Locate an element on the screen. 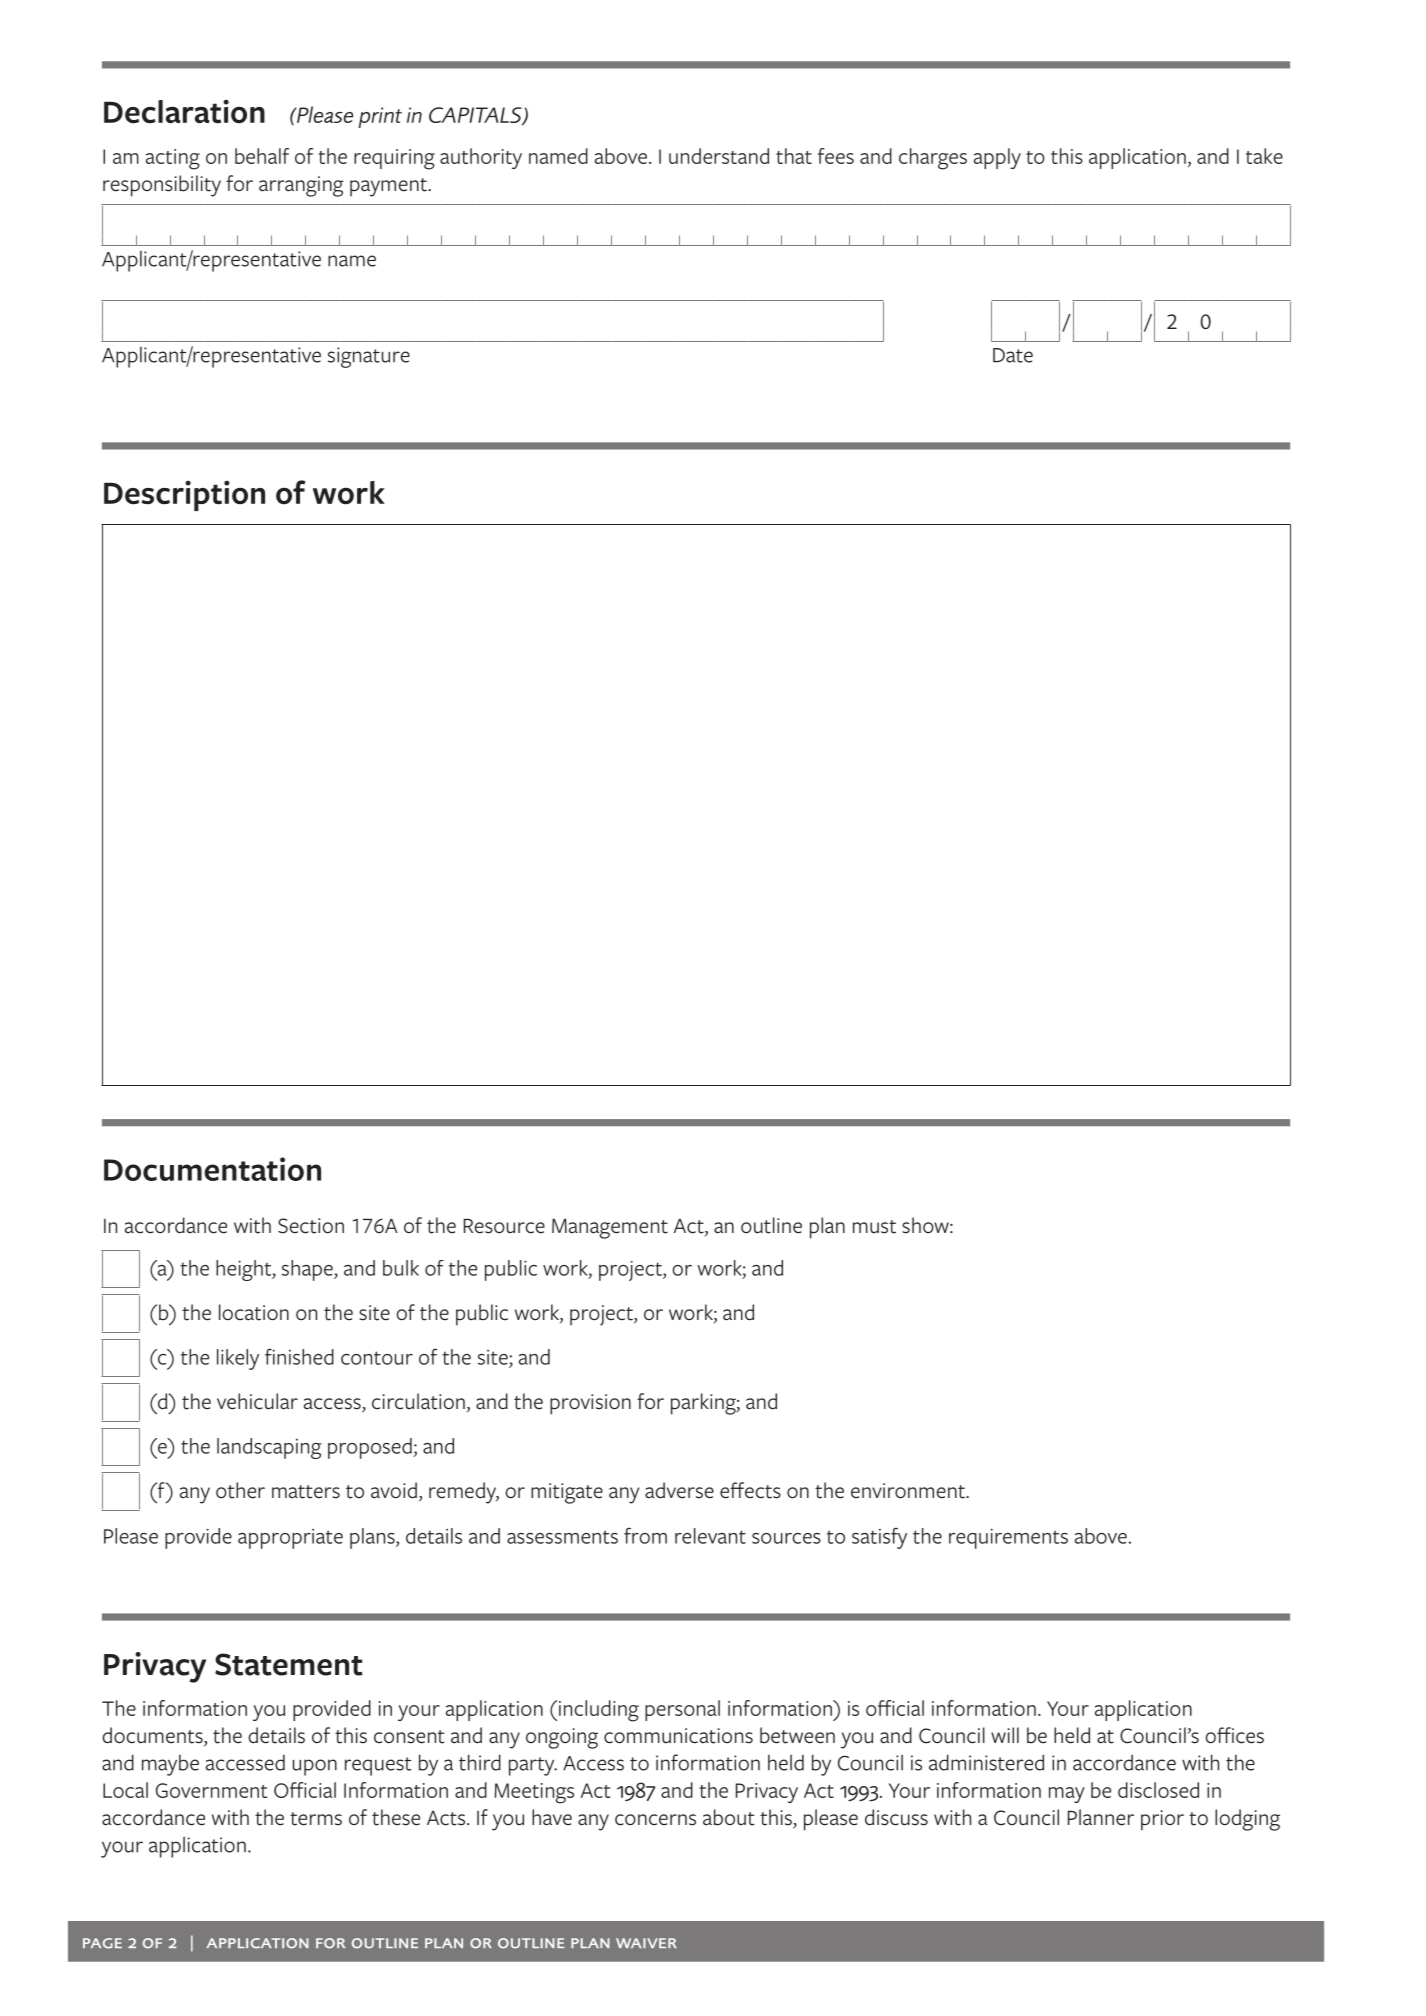 Image resolution: width=1426 pixels, height=2016 pixels. apply is located at coordinates (997, 158).
